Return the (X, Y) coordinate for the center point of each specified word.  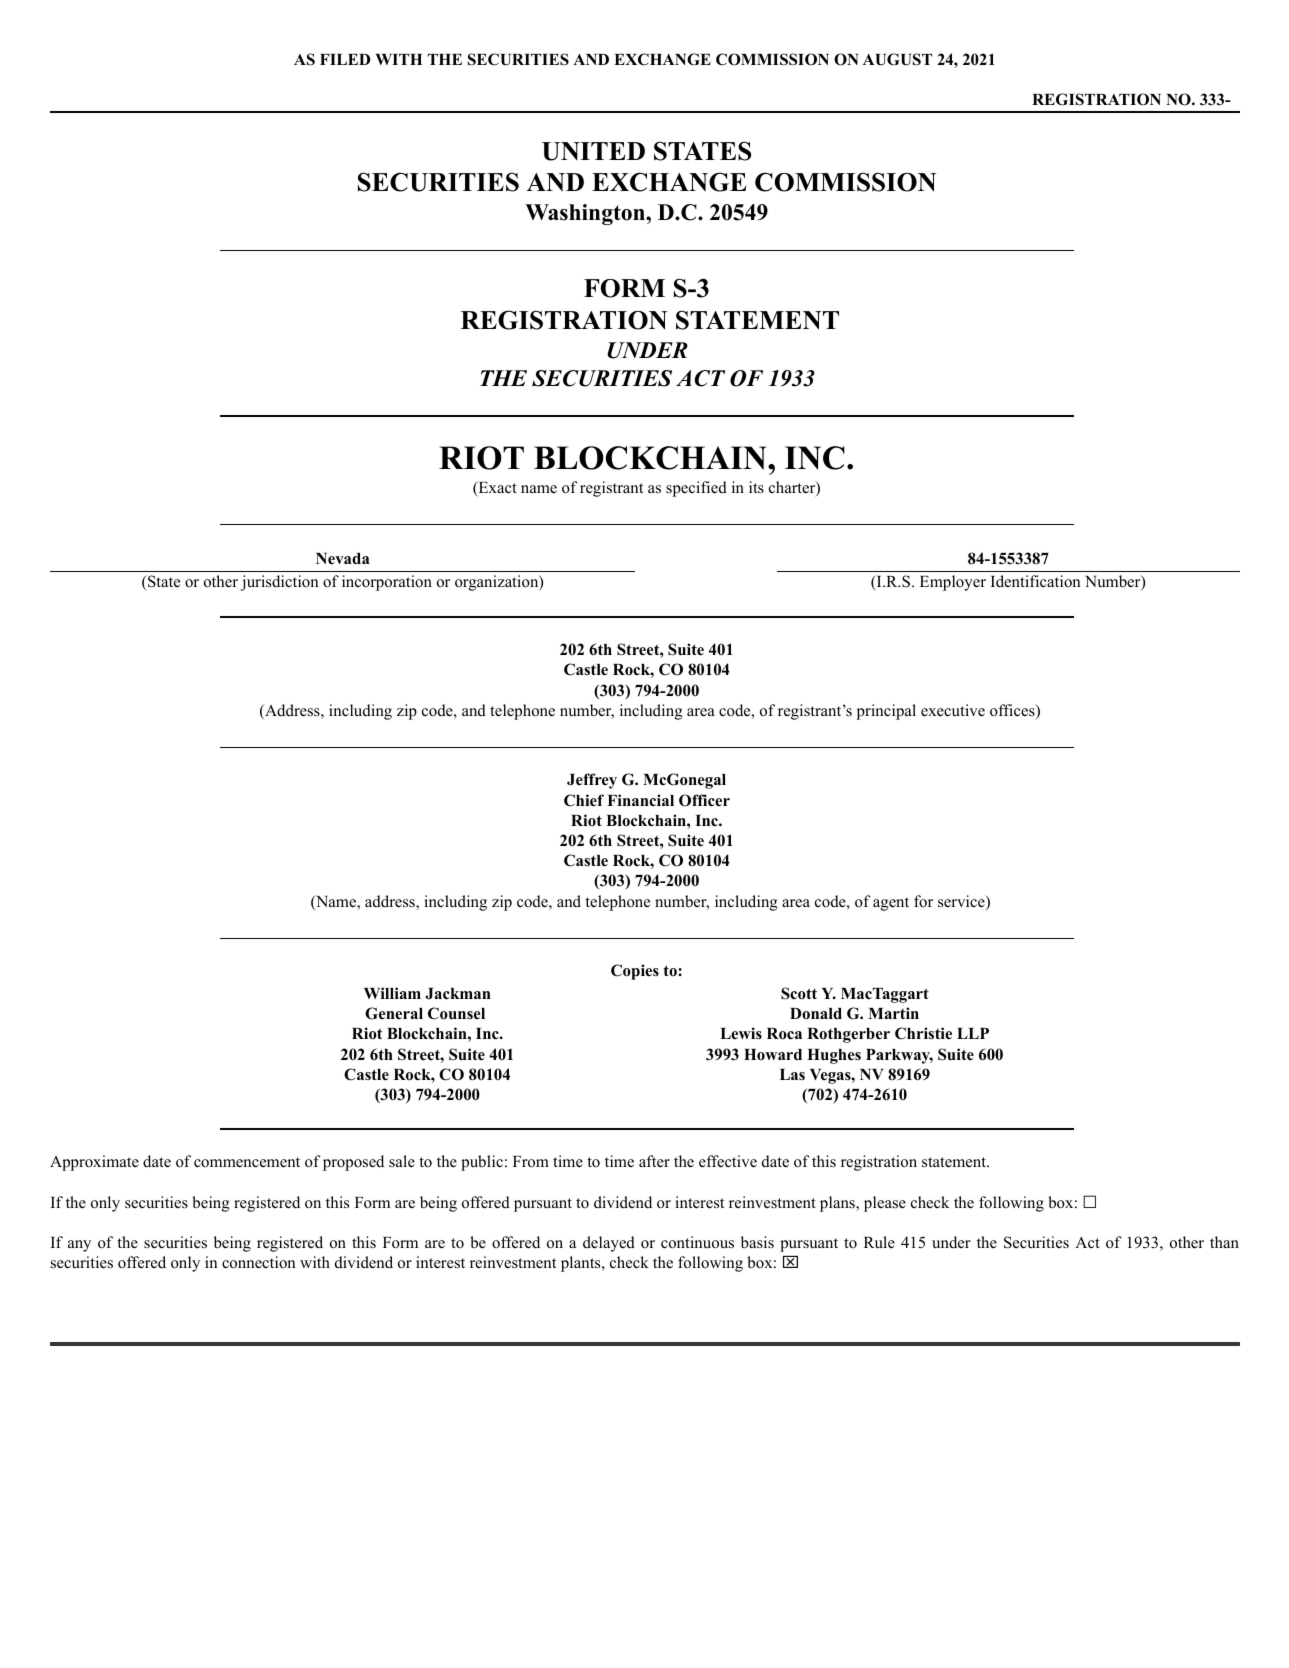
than (1224, 1242)
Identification (1035, 581)
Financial (640, 800)
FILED (345, 59)
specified (696, 489)
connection (258, 1262)
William (392, 993)
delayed (609, 1244)
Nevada (343, 559)
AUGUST (897, 59)
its (756, 487)
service (962, 902)
